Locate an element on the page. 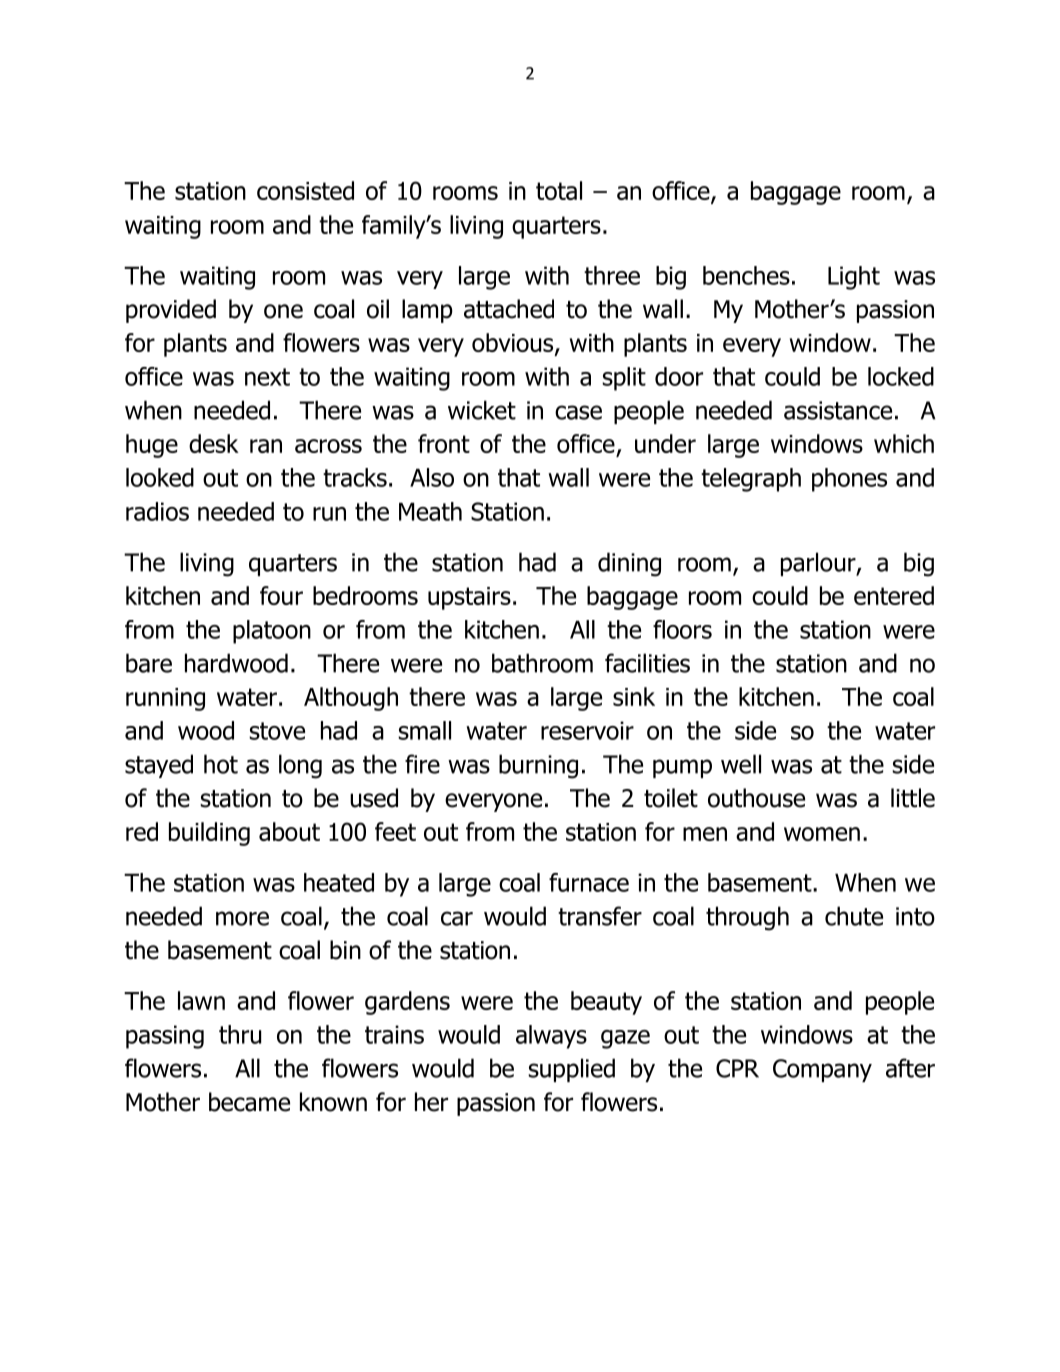 The width and height of the document is (1060, 1372). consisted is located at coordinates (305, 190).
